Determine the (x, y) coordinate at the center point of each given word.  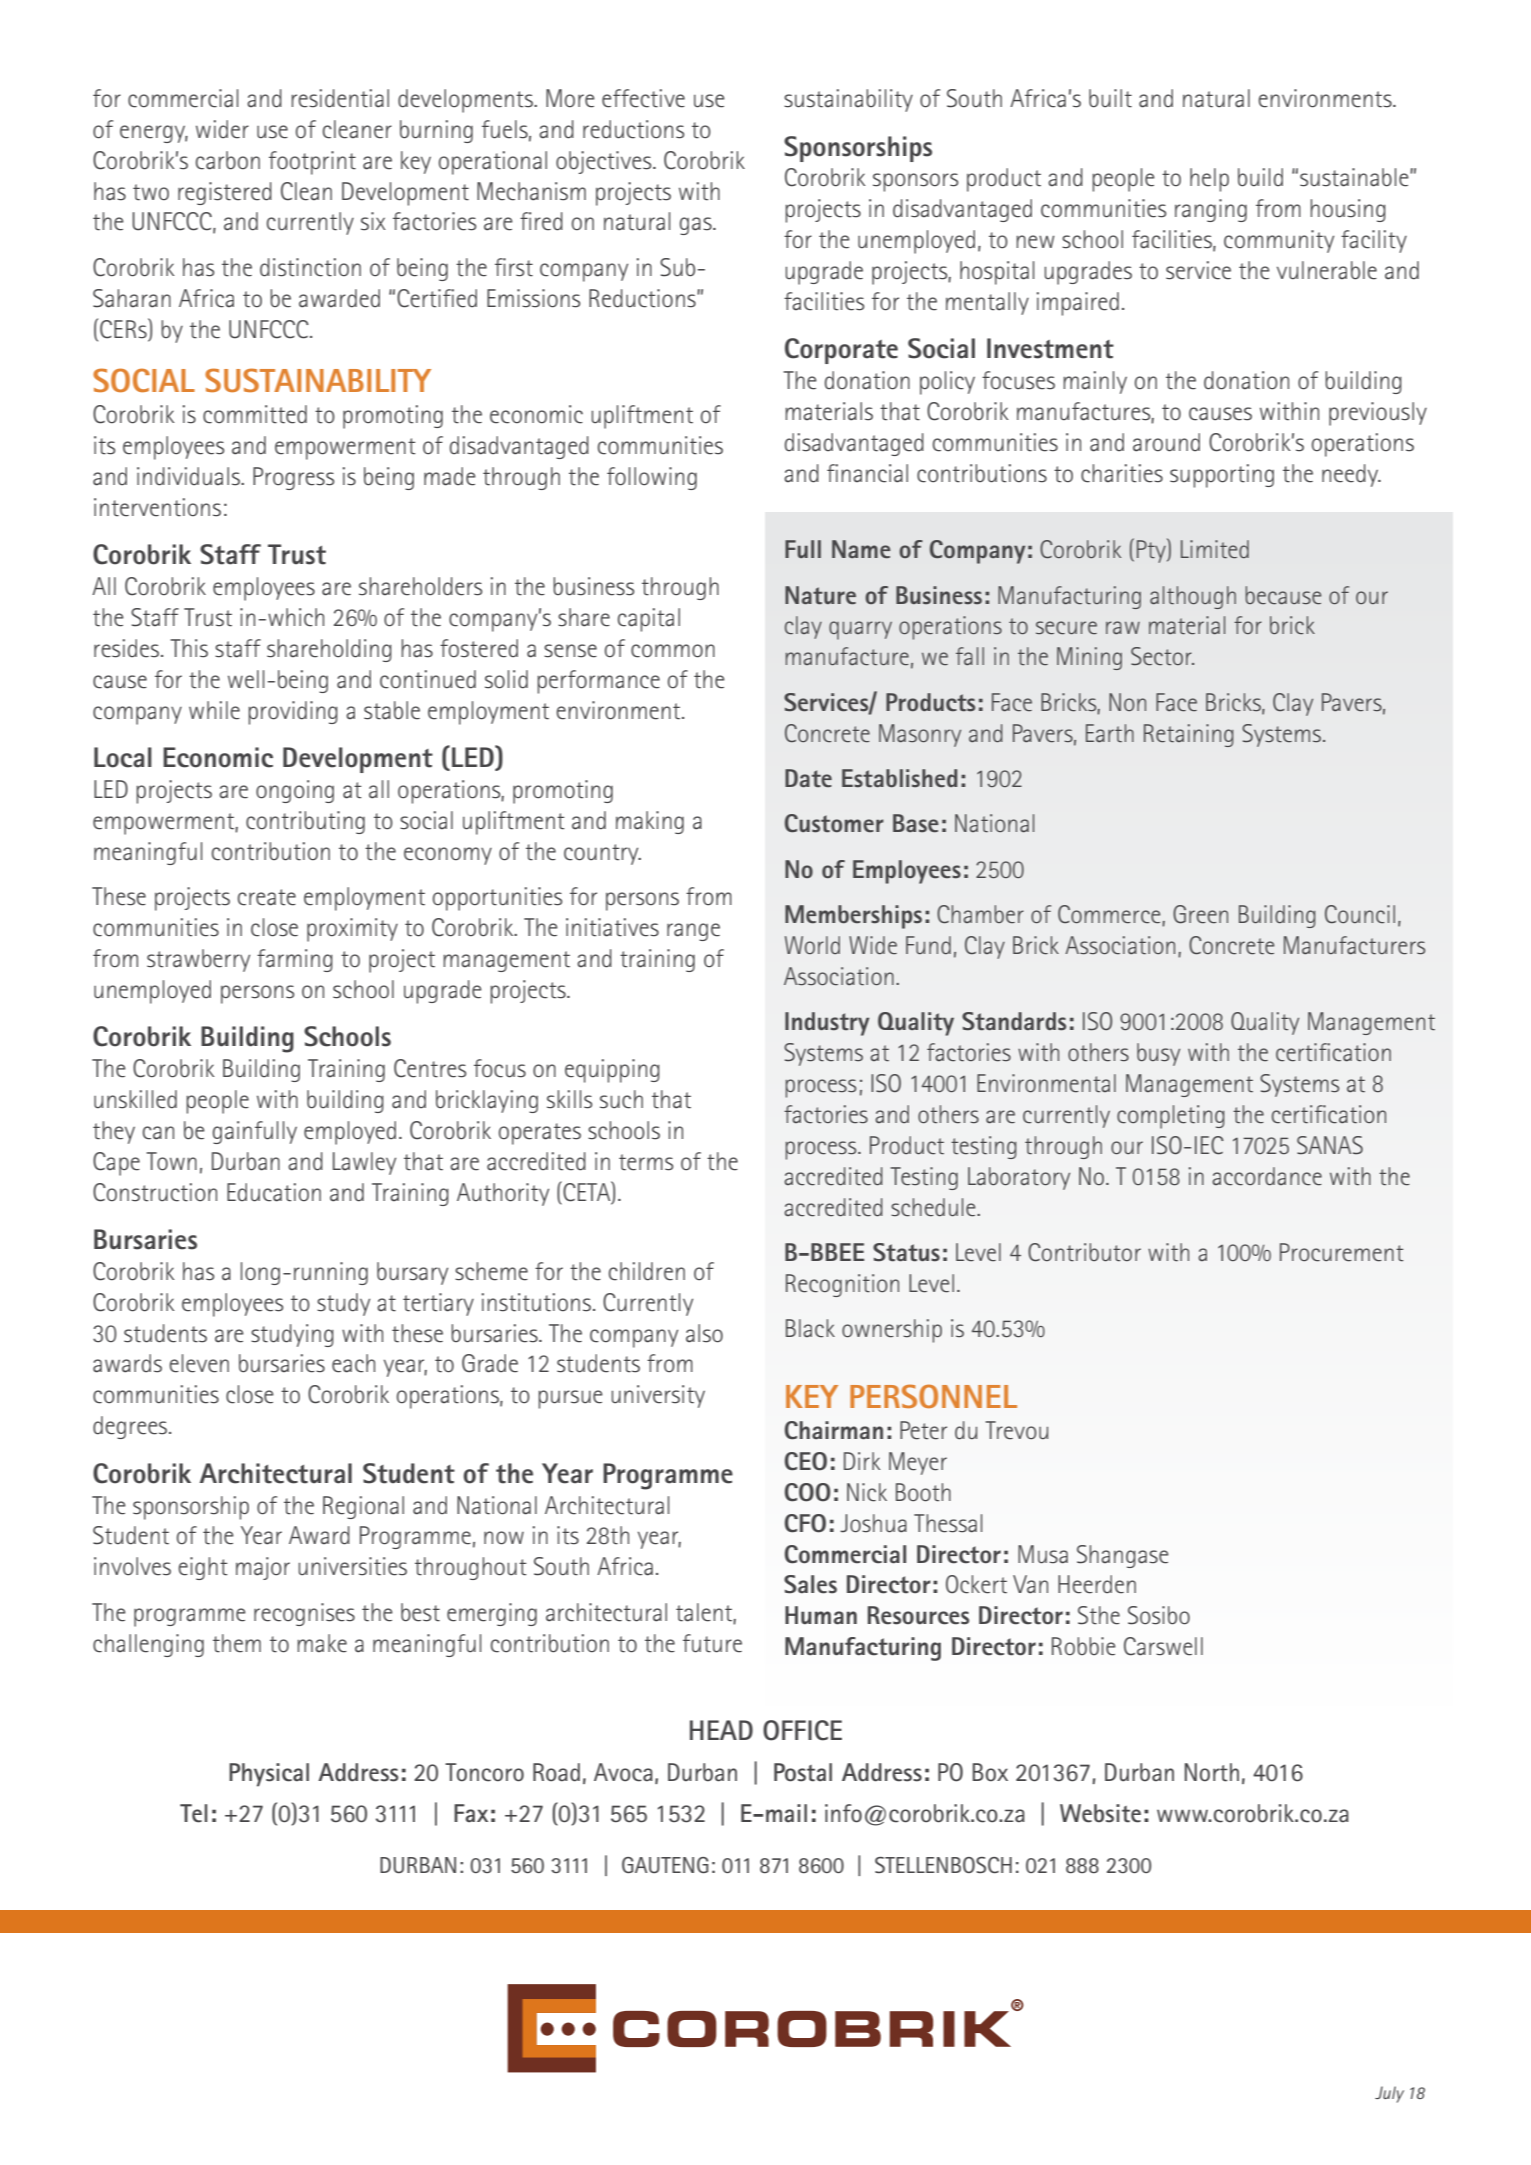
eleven (199, 1363)
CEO (806, 1461)
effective (643, 98)
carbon (228, 160)
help (1209, 180)
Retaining (1188, 735)
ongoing (295, 791)
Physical (269, 1775)
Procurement (1341, 1252)
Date (808, 778)
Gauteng (665, 1865)
